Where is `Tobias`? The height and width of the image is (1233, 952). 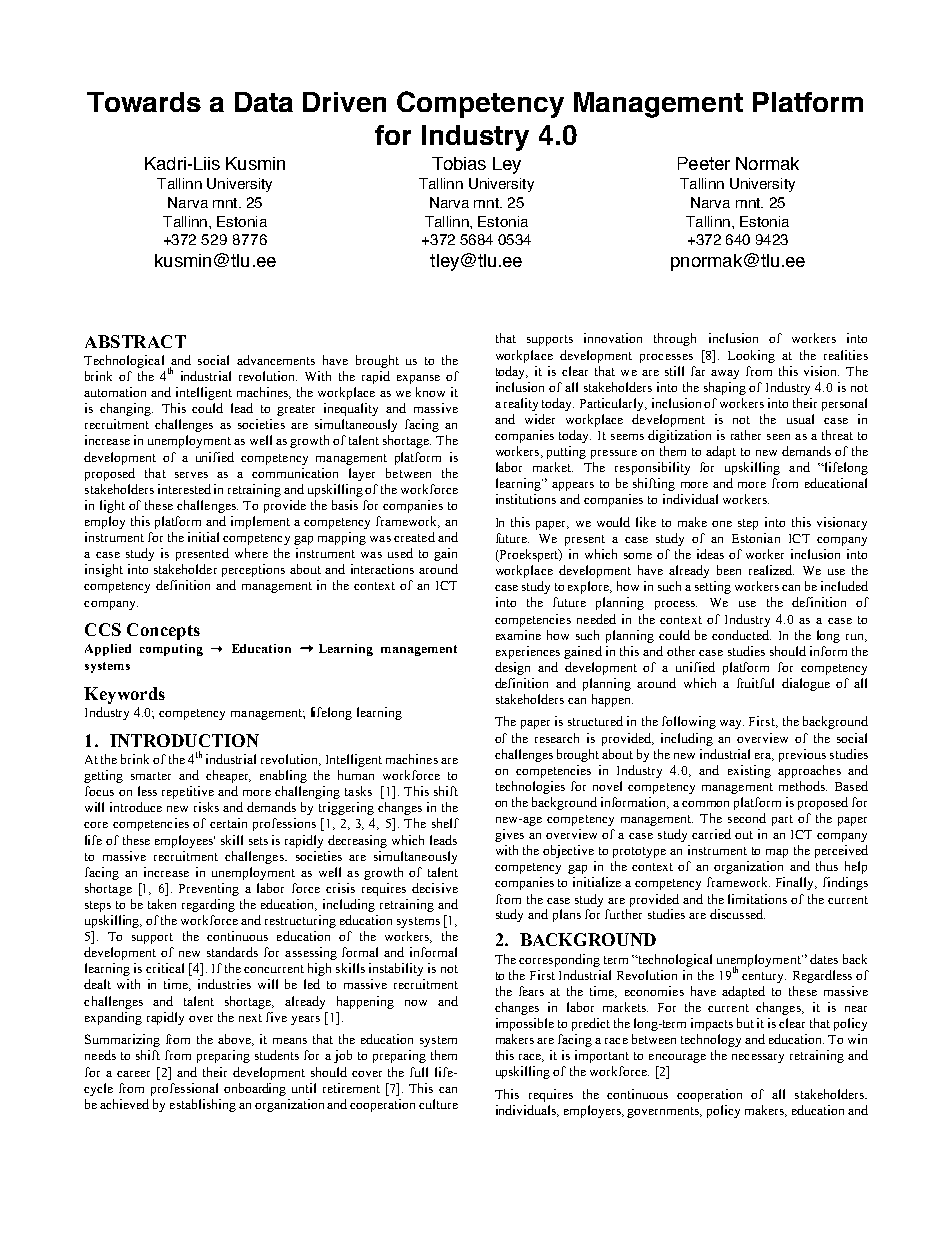
Tobias is located at coordinates (459, 163).
